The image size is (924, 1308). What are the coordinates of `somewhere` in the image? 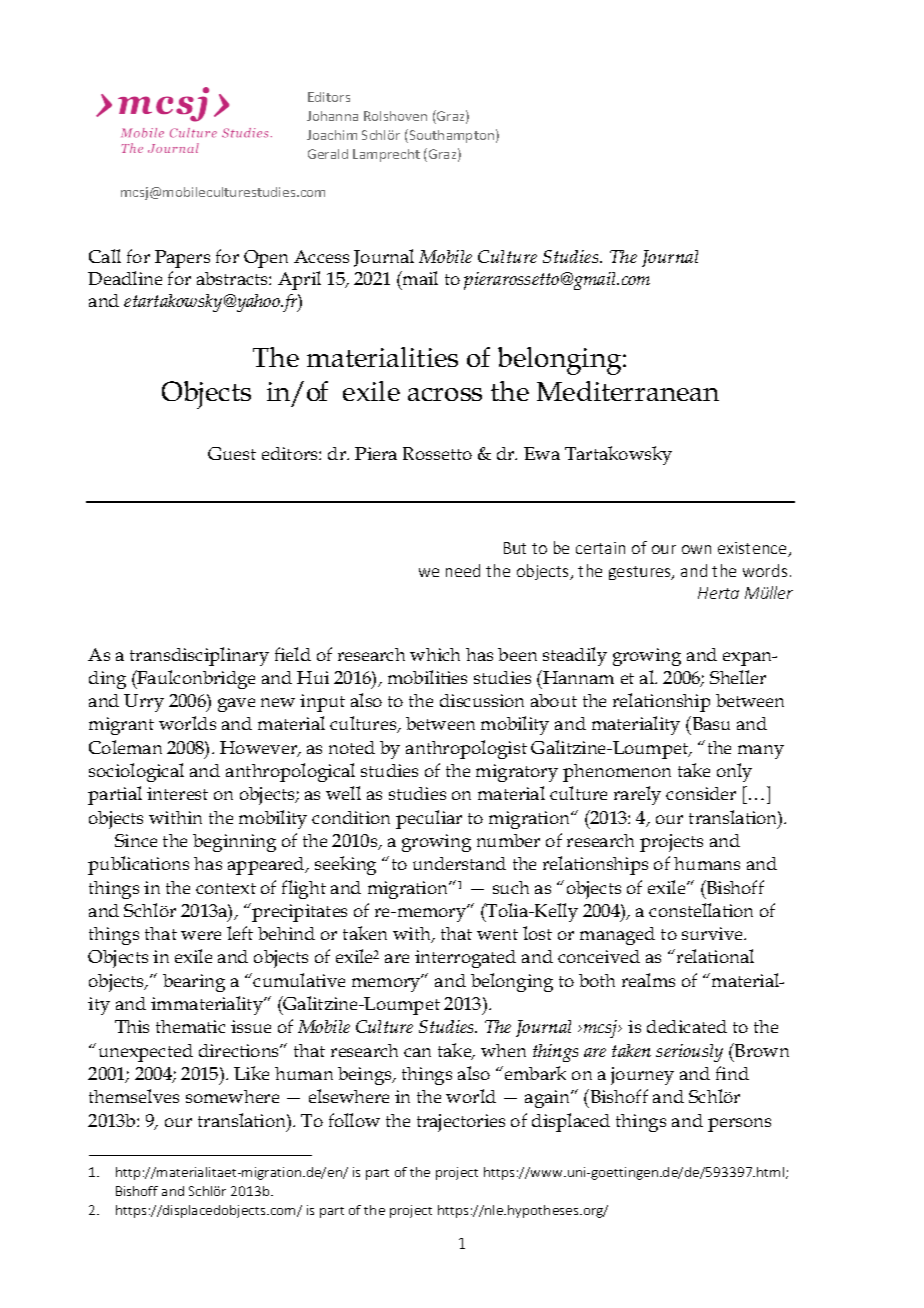 It's located at (232, 1096).
